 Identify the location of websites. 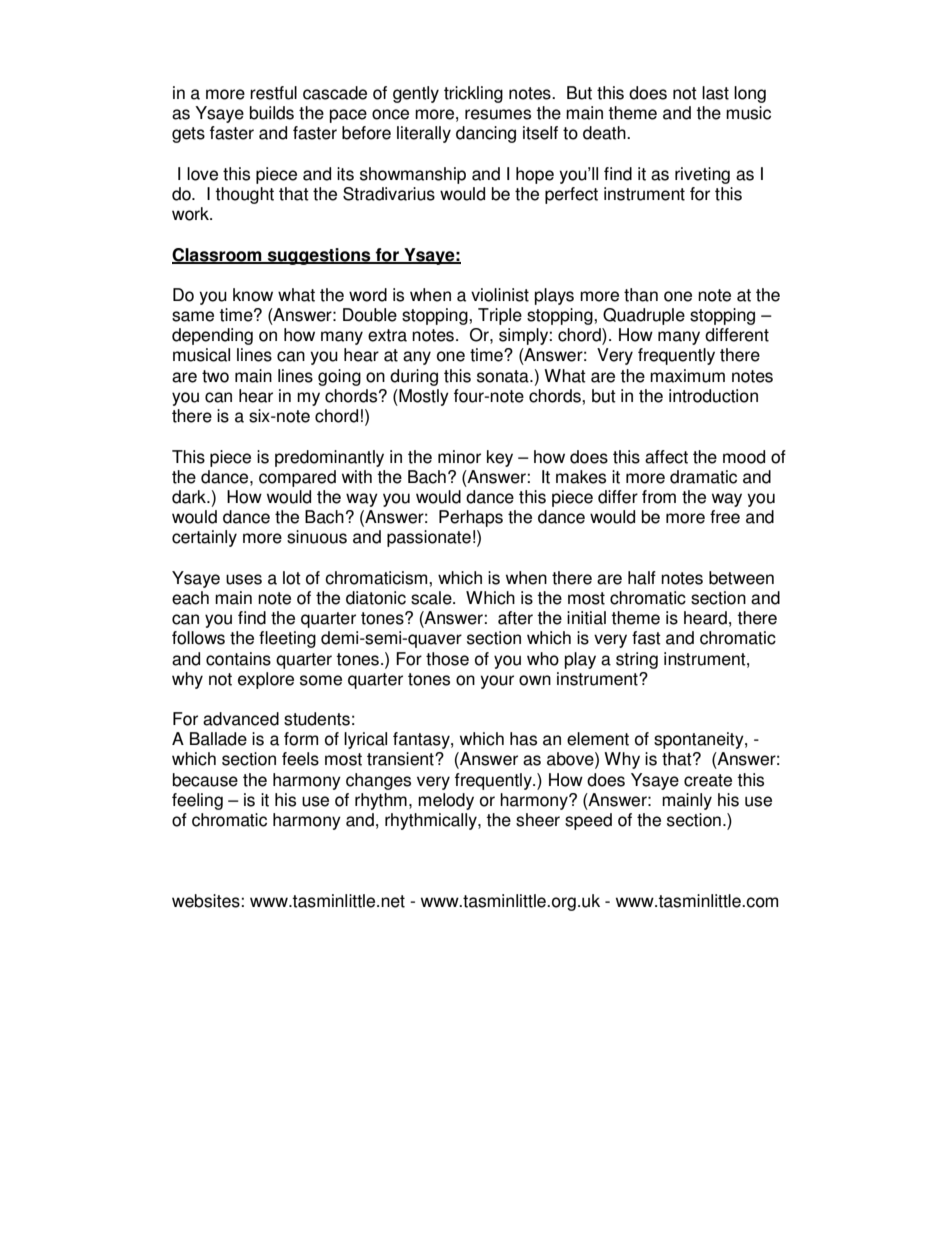
(206, 901).
